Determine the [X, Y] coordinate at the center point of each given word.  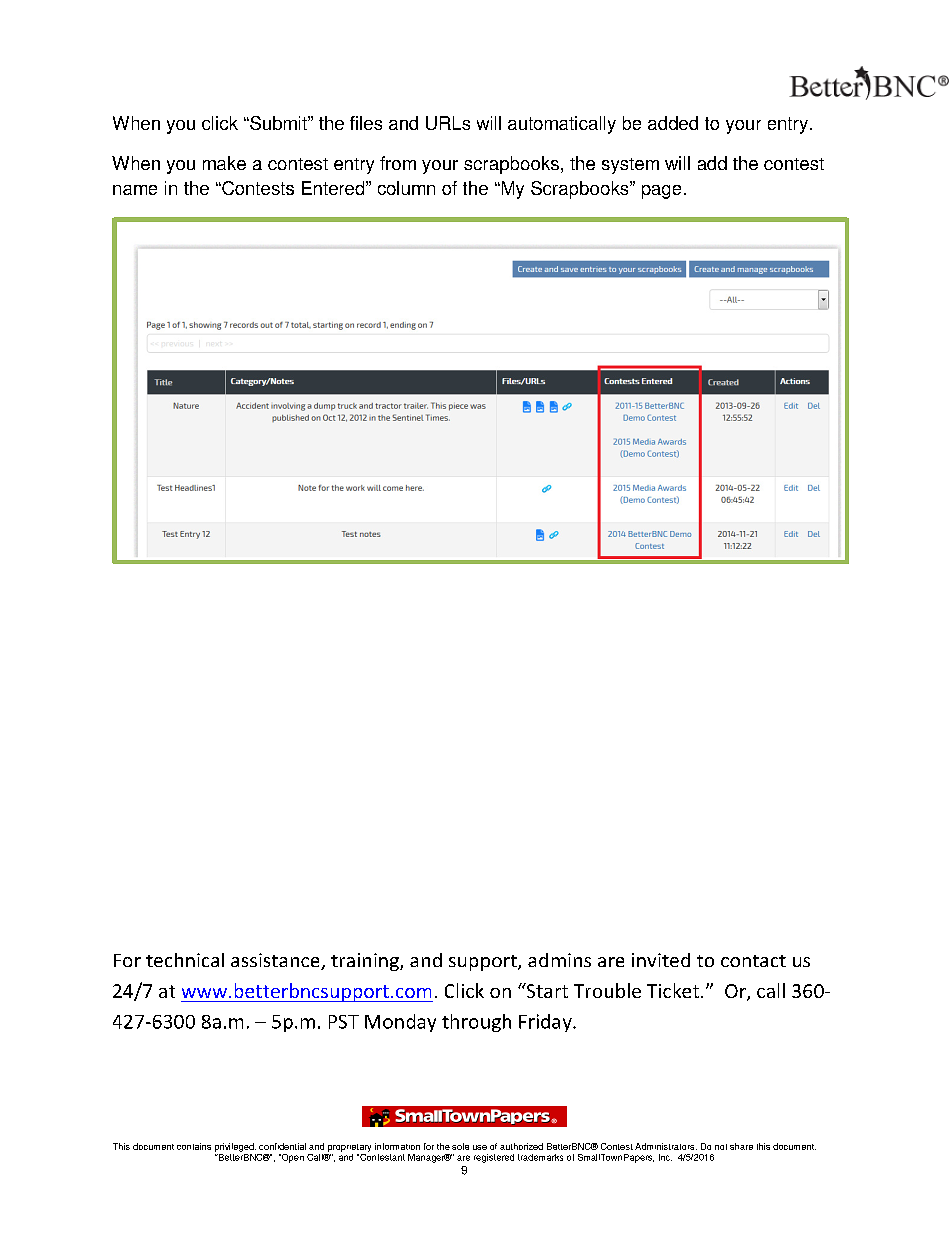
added [673, 123]
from [398, 163]
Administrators [666, 1146]
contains [194, 1146]
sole [460, 1146]
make [224, 163]
